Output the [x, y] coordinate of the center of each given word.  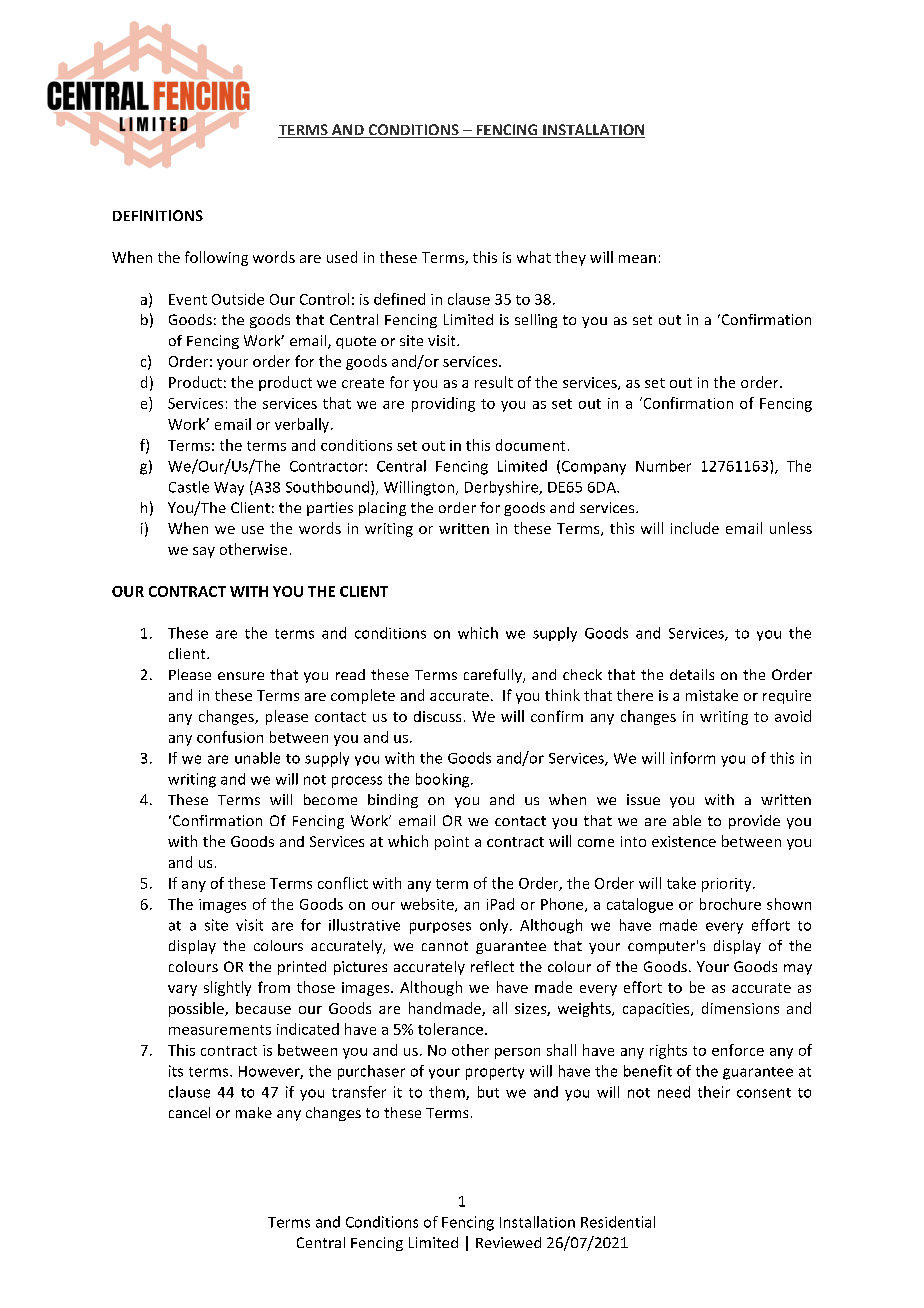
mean [637, 259]
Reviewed [508, 1242]
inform [693, 758]
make [254, 1112]
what [534, 257]
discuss [437, 716]
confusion [230, 737]
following [216, 258]
